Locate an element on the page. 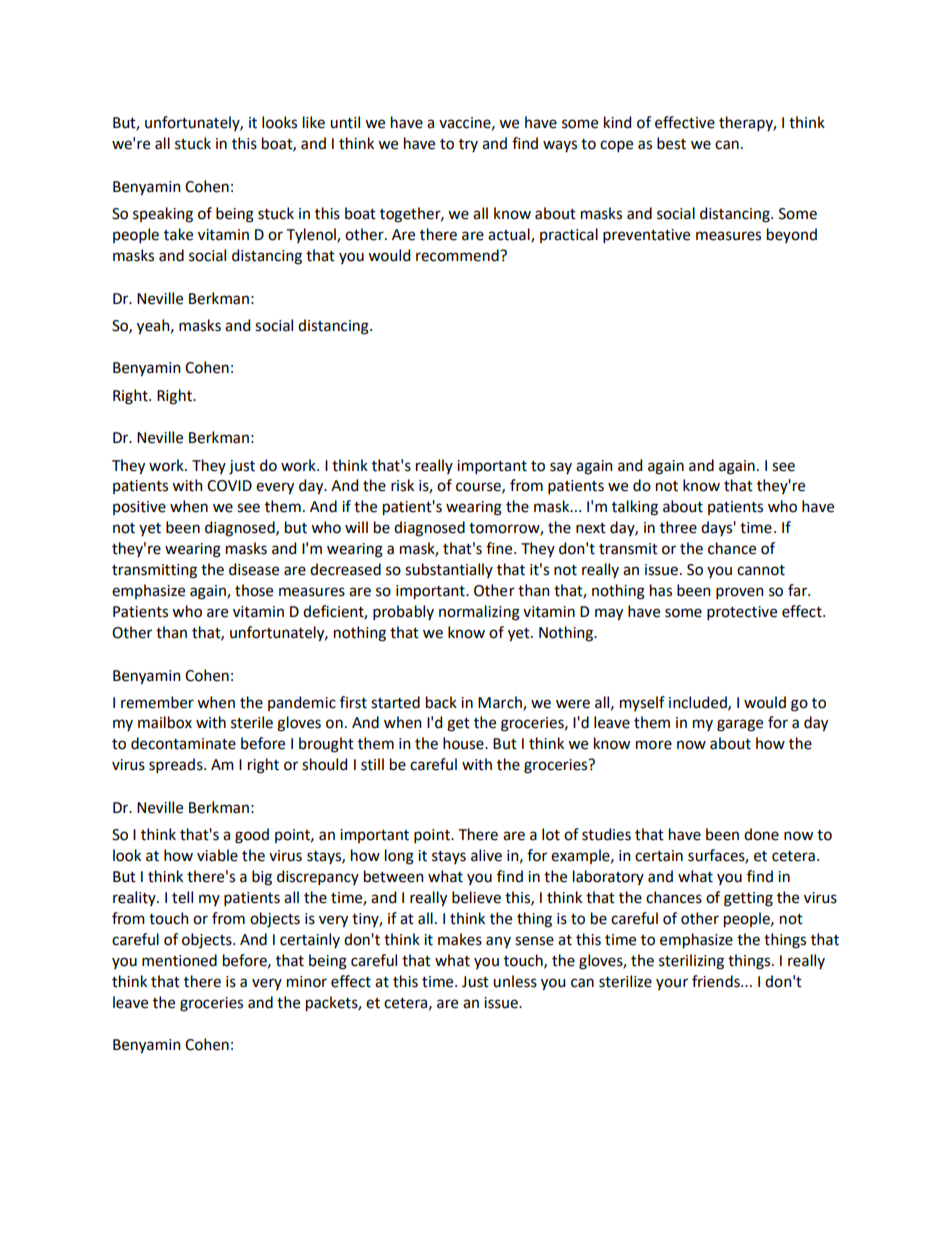  mentioned is located at coordinates (179, 960).
